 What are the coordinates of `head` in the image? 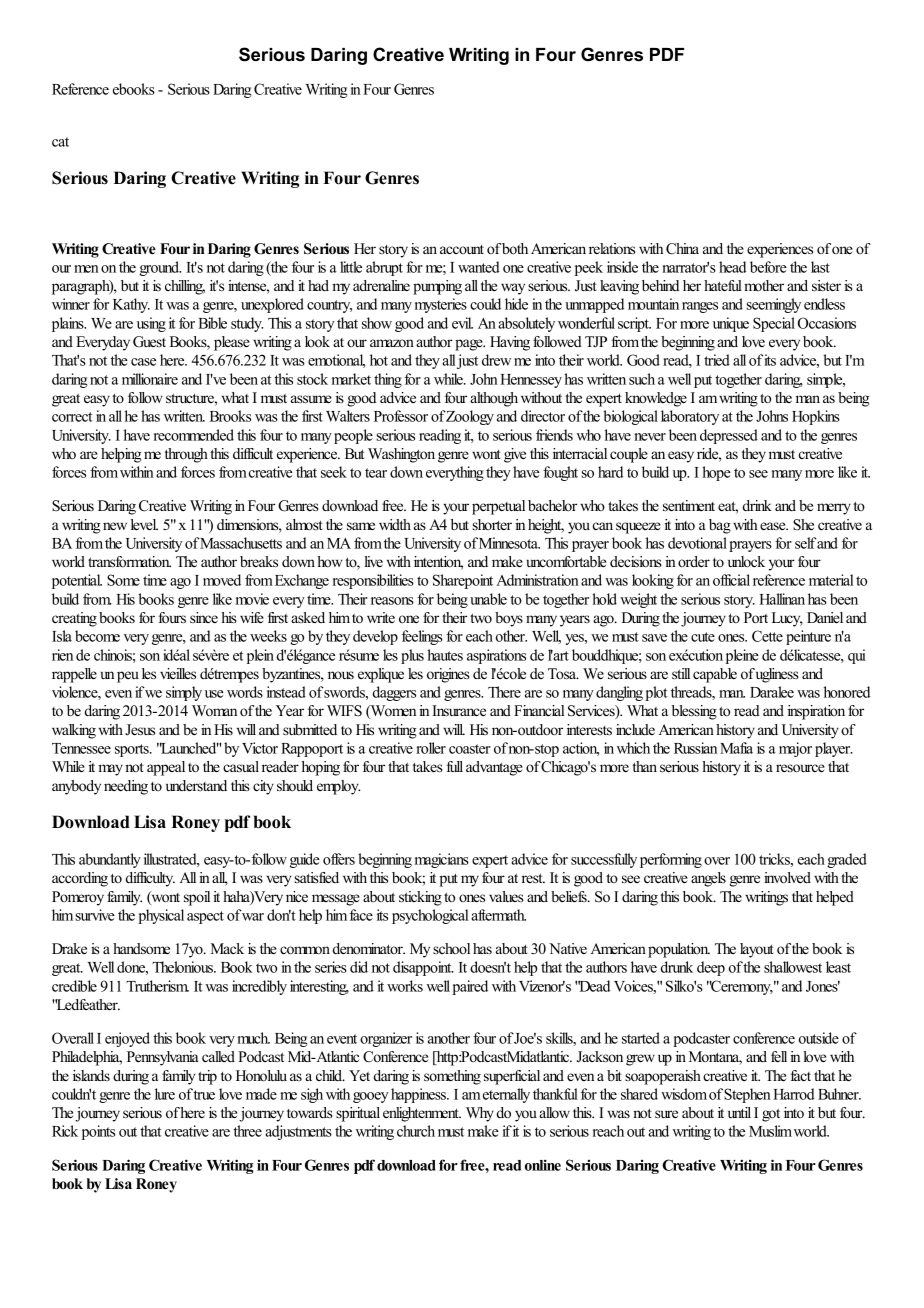 It's located at (732, 267).
